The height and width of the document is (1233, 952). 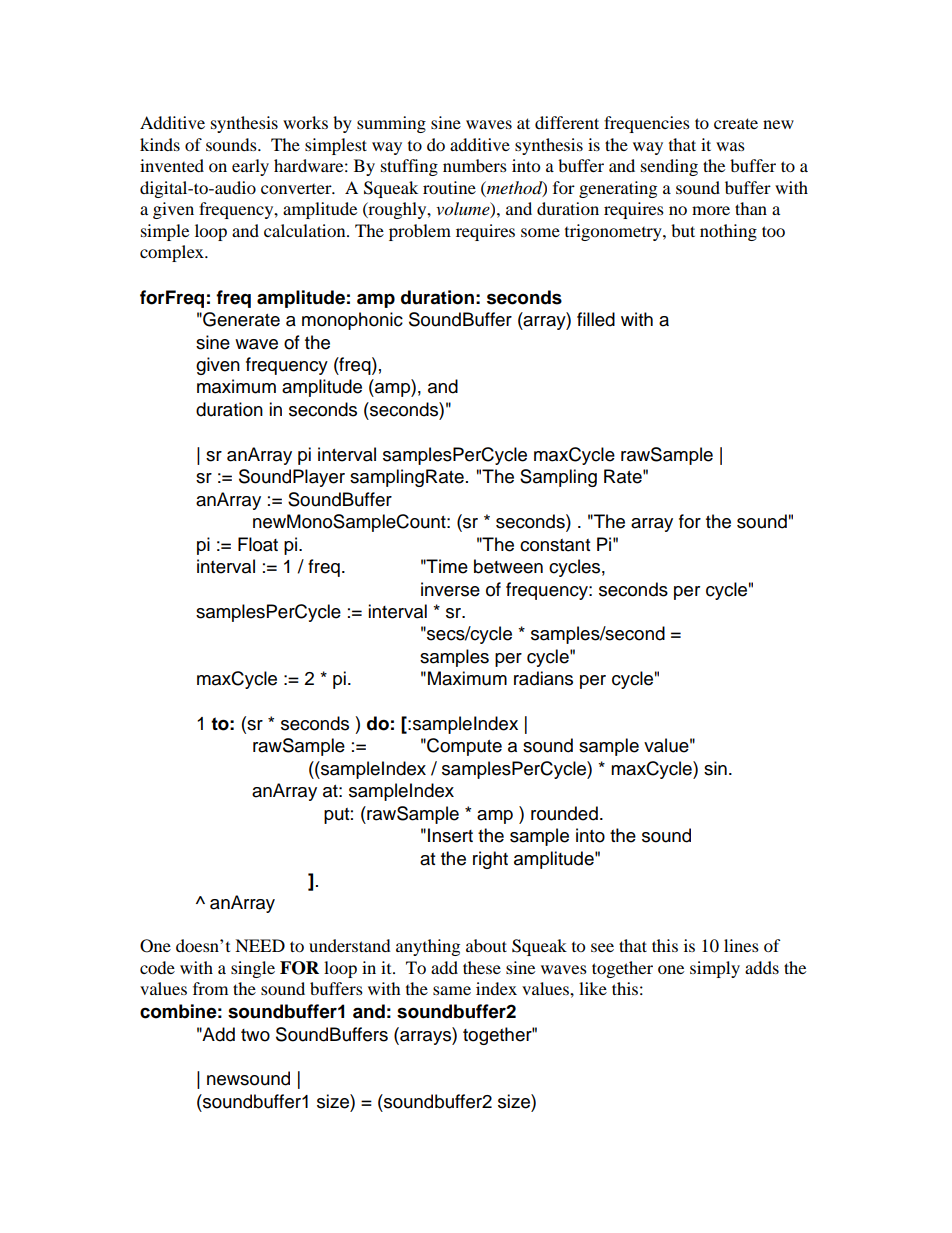 I want to click on was, so click(x=730, y=146).
